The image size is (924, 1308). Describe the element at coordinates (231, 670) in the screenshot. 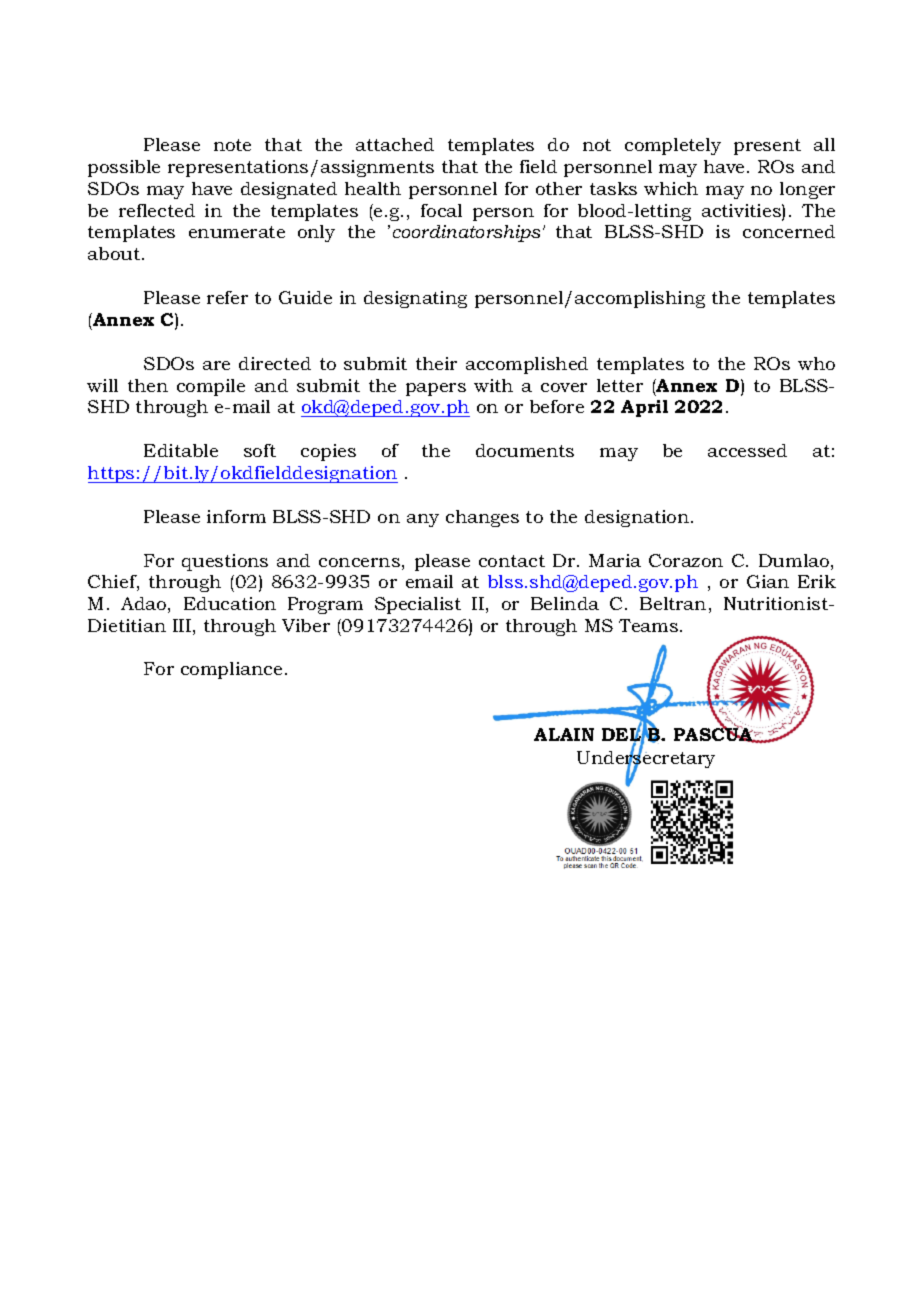

I see `compliance` at that location.
